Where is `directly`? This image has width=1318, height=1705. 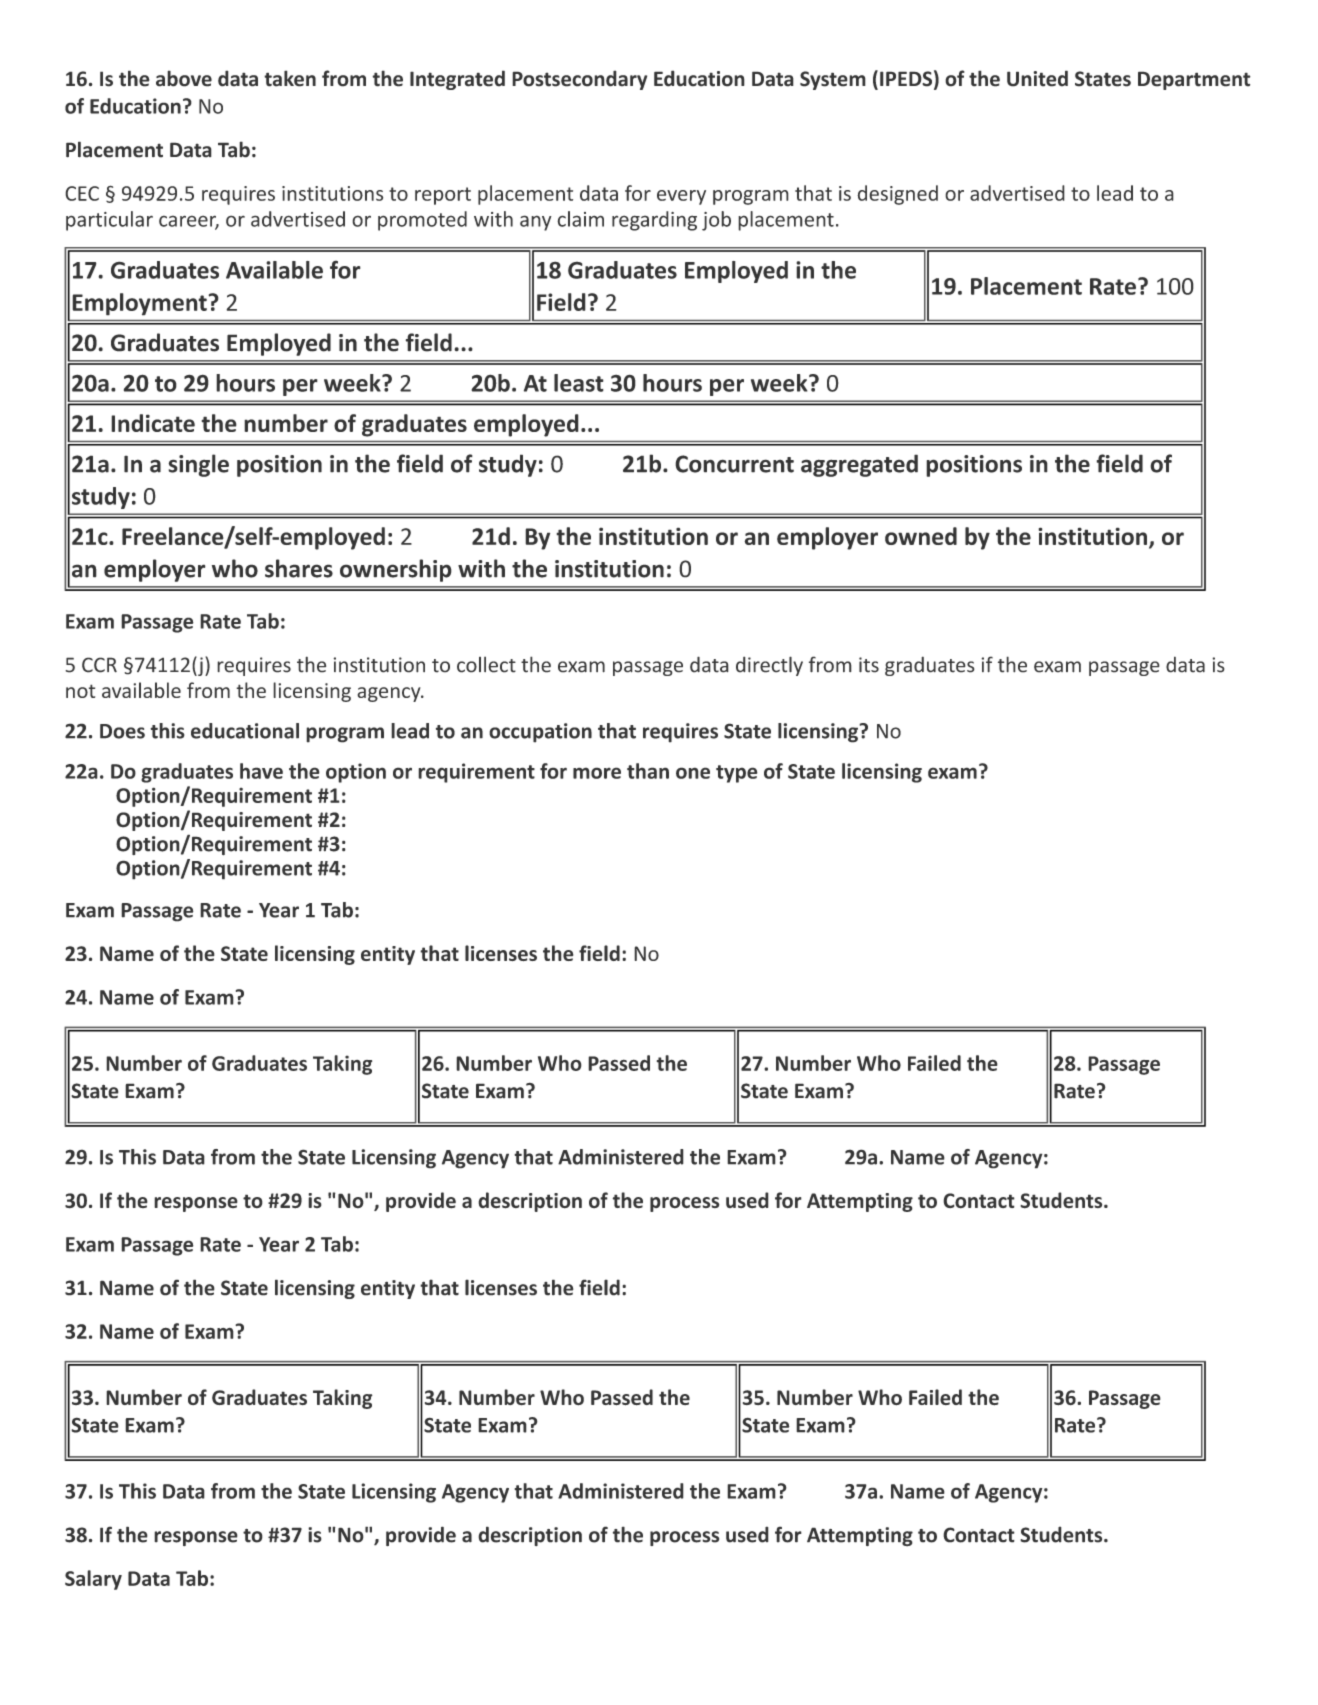 directly is located at coordinates (769, 666).
